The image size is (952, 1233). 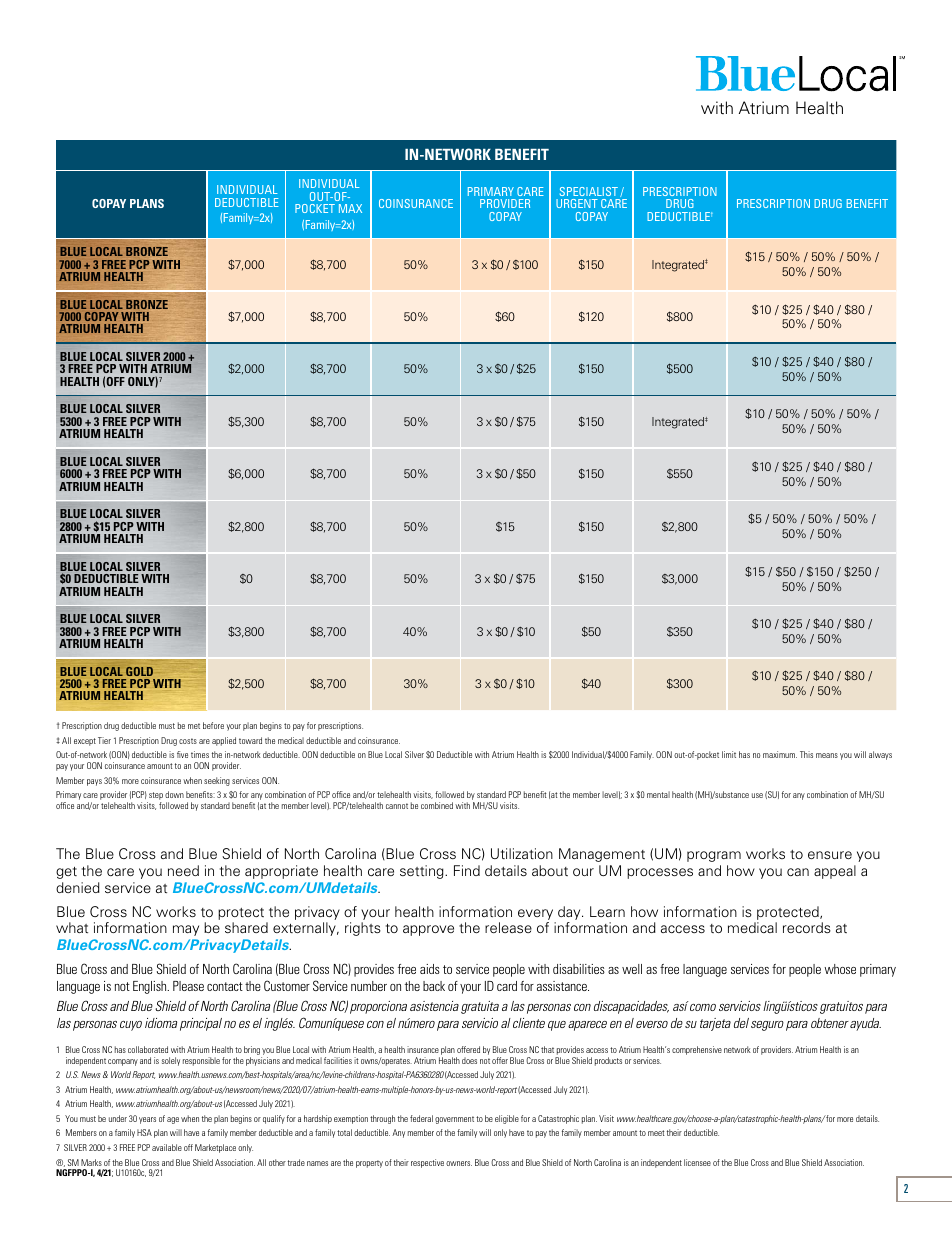 What do you see at coordinates (780, 754) in the page?
I see `maximum` at bounding box center [780, 754].
